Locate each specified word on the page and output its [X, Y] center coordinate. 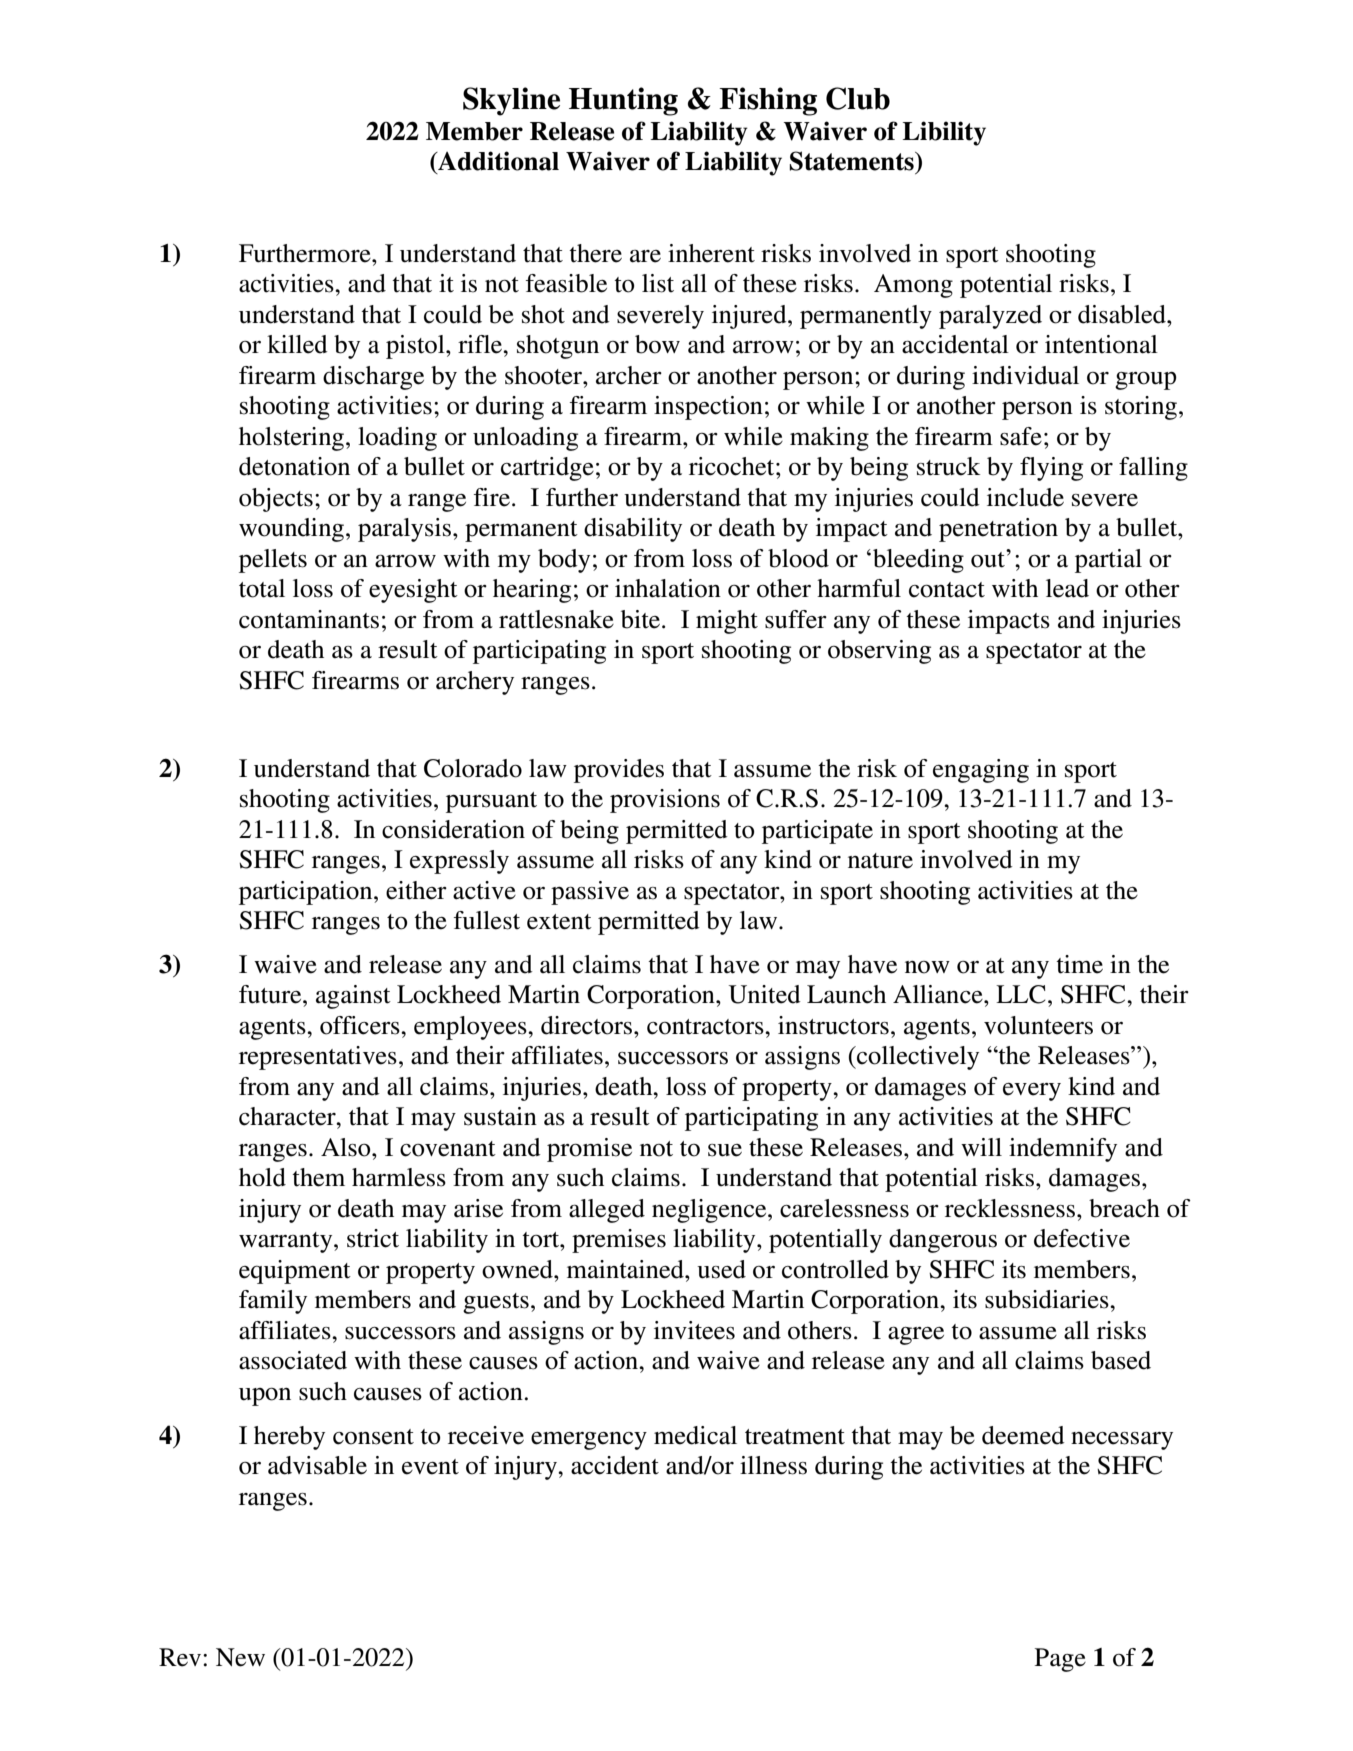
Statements [852, 161]
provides [619, 771]
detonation [294, 466]
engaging [981, 771]
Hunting [623, 101]
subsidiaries [1048, 1299]
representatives [318, 1058]
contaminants [309, 619]
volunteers [1038, 1025]
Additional [497, 161]
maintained [626, 1269]
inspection [708, 408]
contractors [706, 1027]
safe [1021, 436]
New [240, 1657]
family [273, 1302]
